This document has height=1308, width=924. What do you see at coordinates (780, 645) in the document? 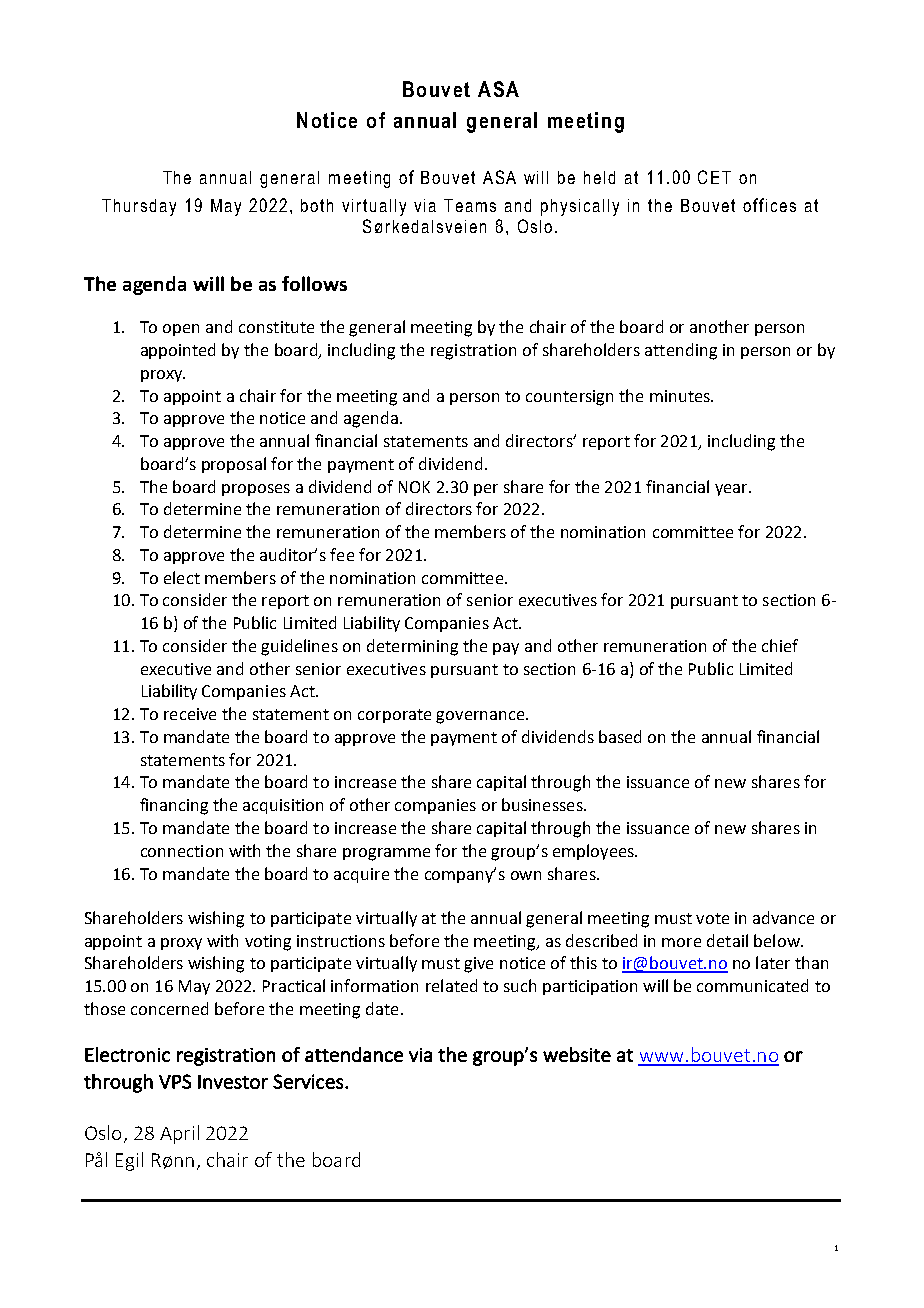
I see `chief` at bounding box center [780, 645].
